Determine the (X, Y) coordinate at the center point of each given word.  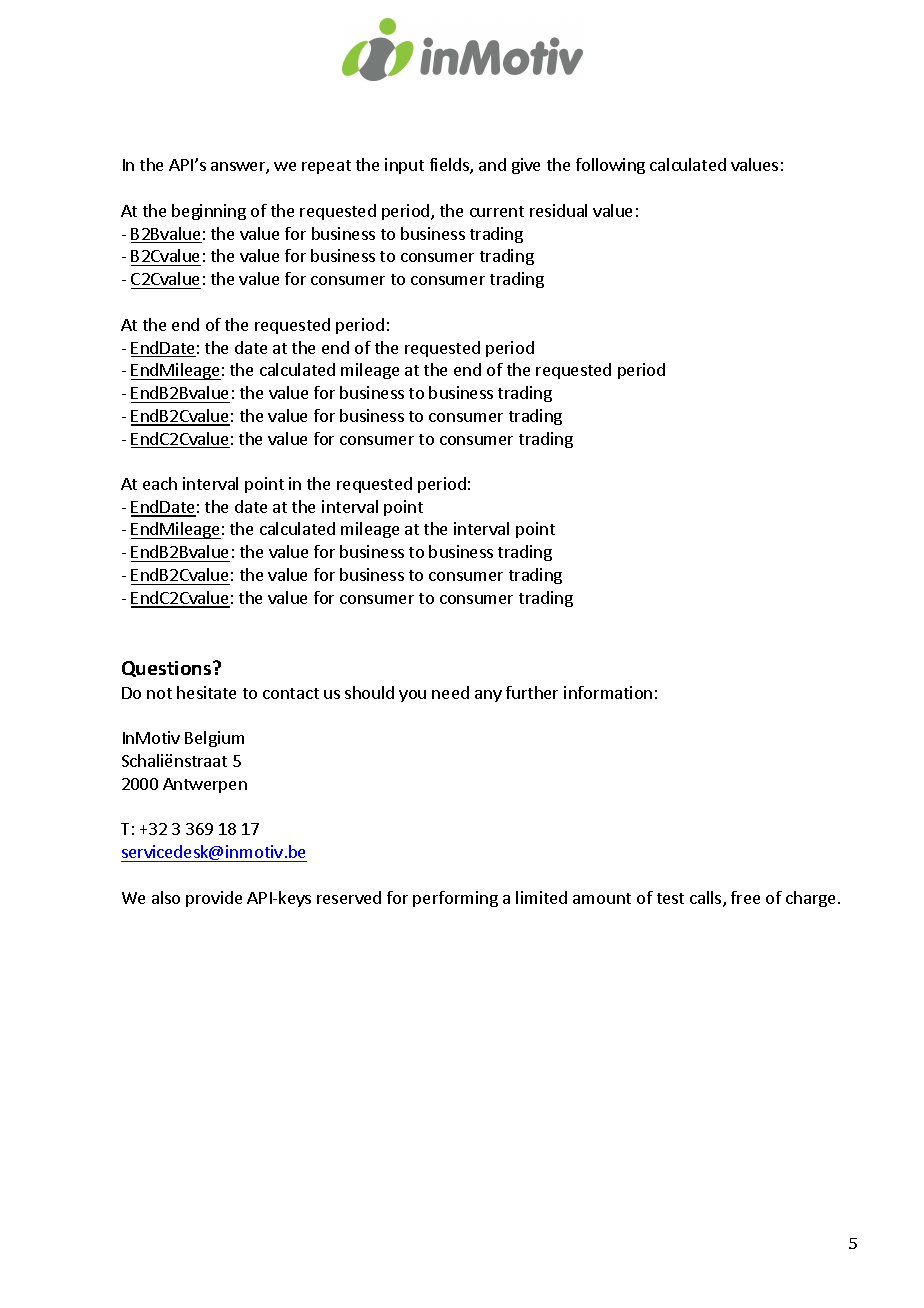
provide (214, 899)
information (608, 692)
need (450, 692)
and (492, 164)
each (160, 483)
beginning (209, 212)
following (610, 166)
